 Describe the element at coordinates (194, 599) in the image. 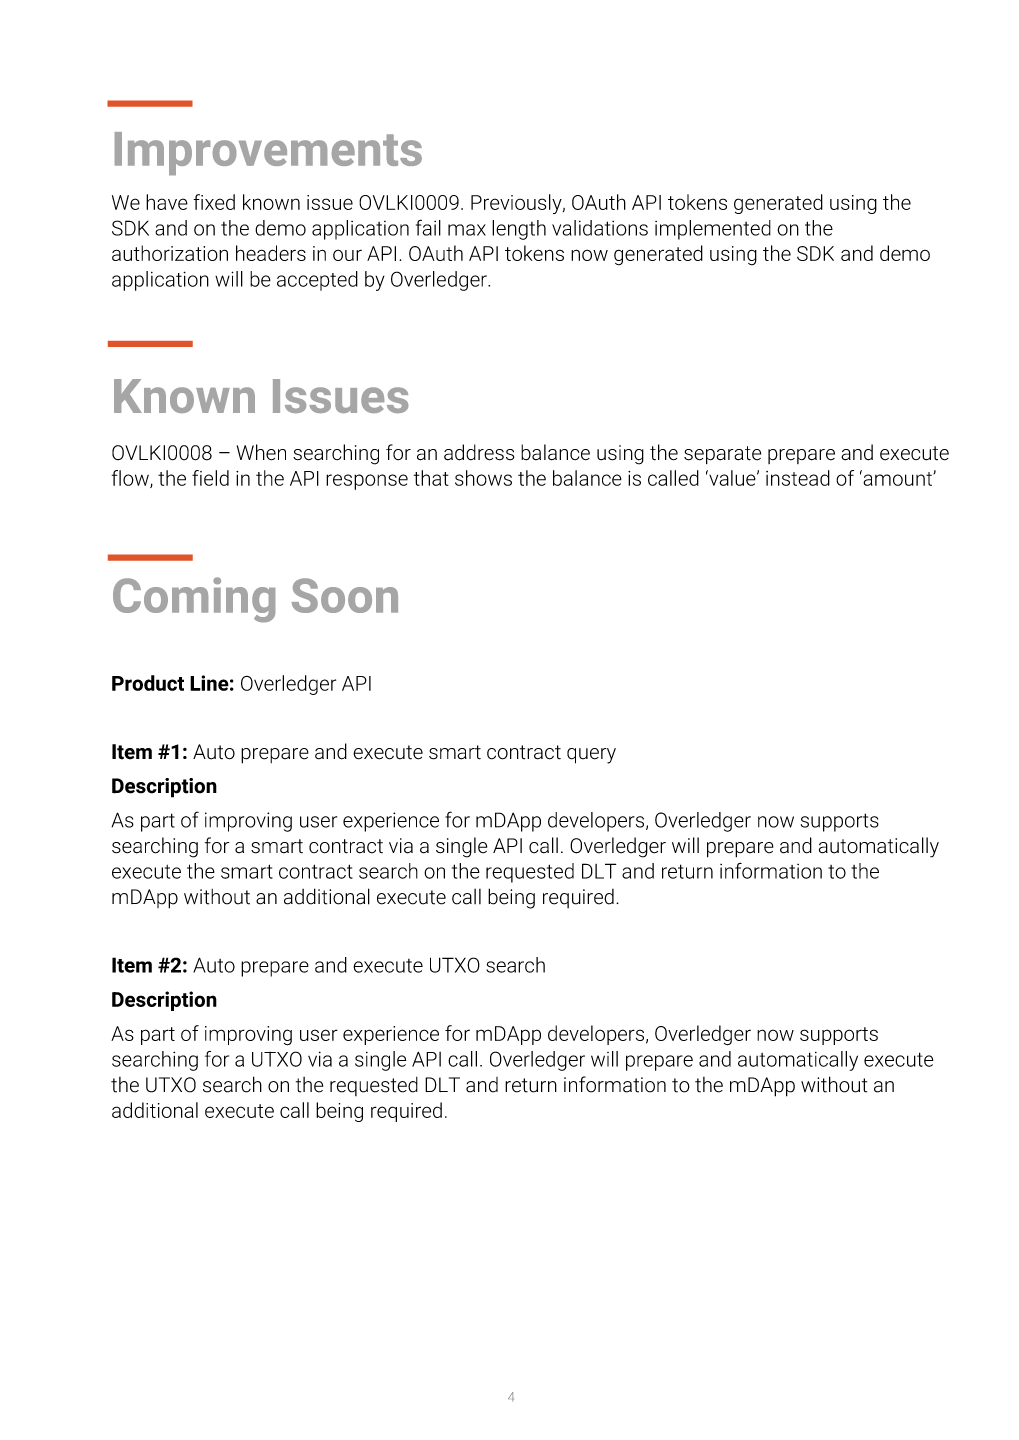

I see `Coming` at that location.
